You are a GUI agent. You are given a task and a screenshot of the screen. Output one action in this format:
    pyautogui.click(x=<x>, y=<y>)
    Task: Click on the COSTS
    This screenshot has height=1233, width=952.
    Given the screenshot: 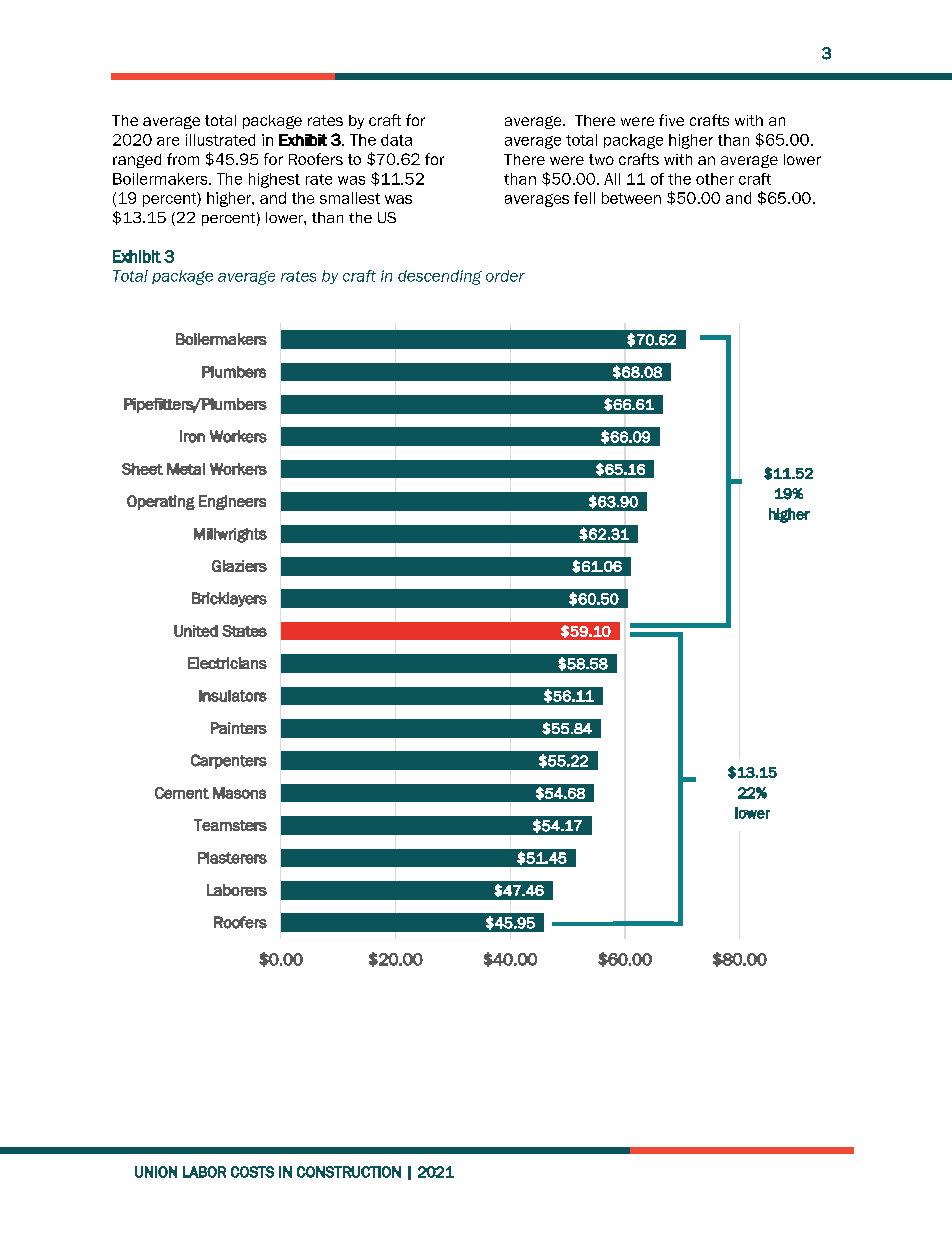 What is the action you would take?
    pyautogui.click(x=252, y=1172)
